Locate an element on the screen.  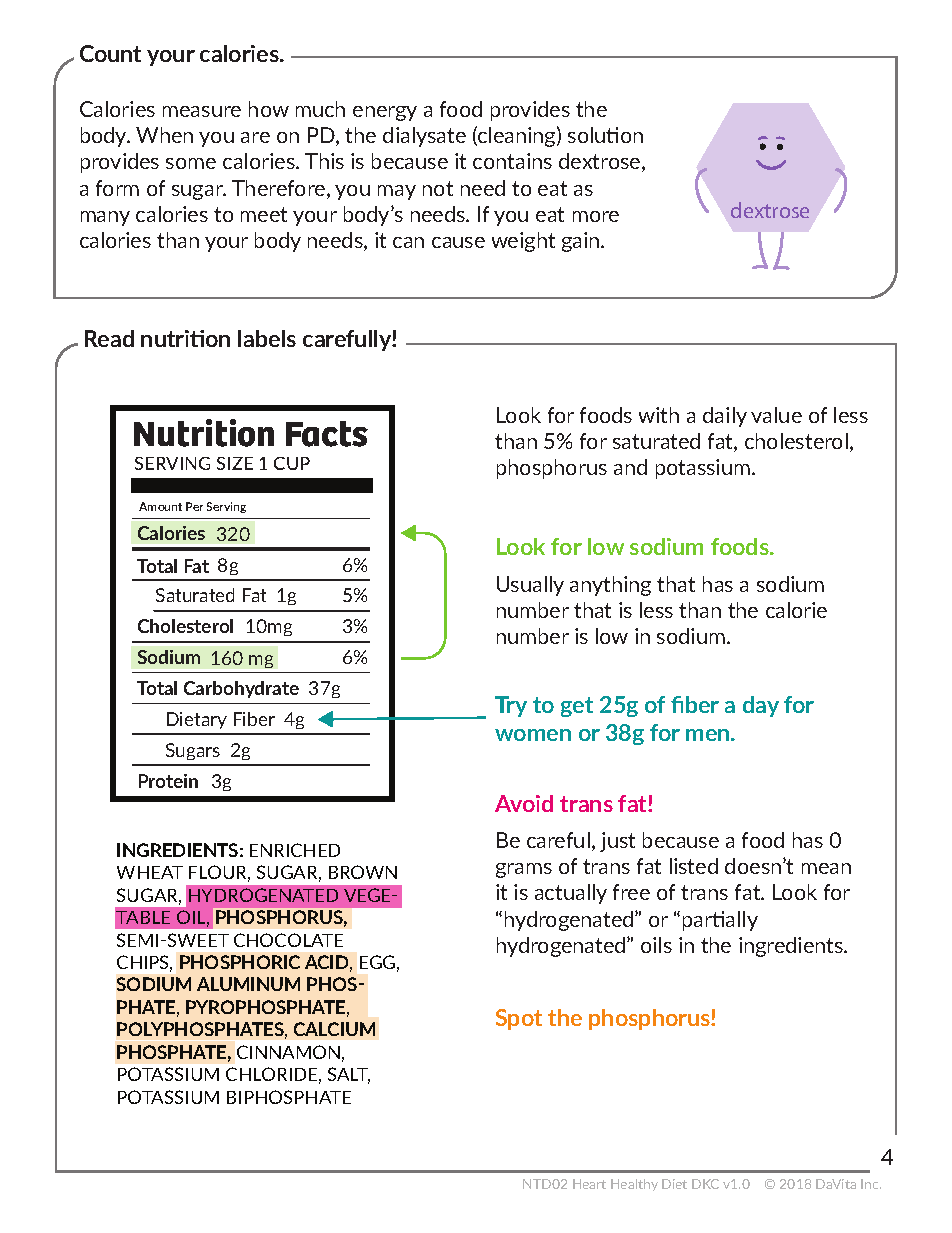
DKC is located at coordinates (705, 1184).
